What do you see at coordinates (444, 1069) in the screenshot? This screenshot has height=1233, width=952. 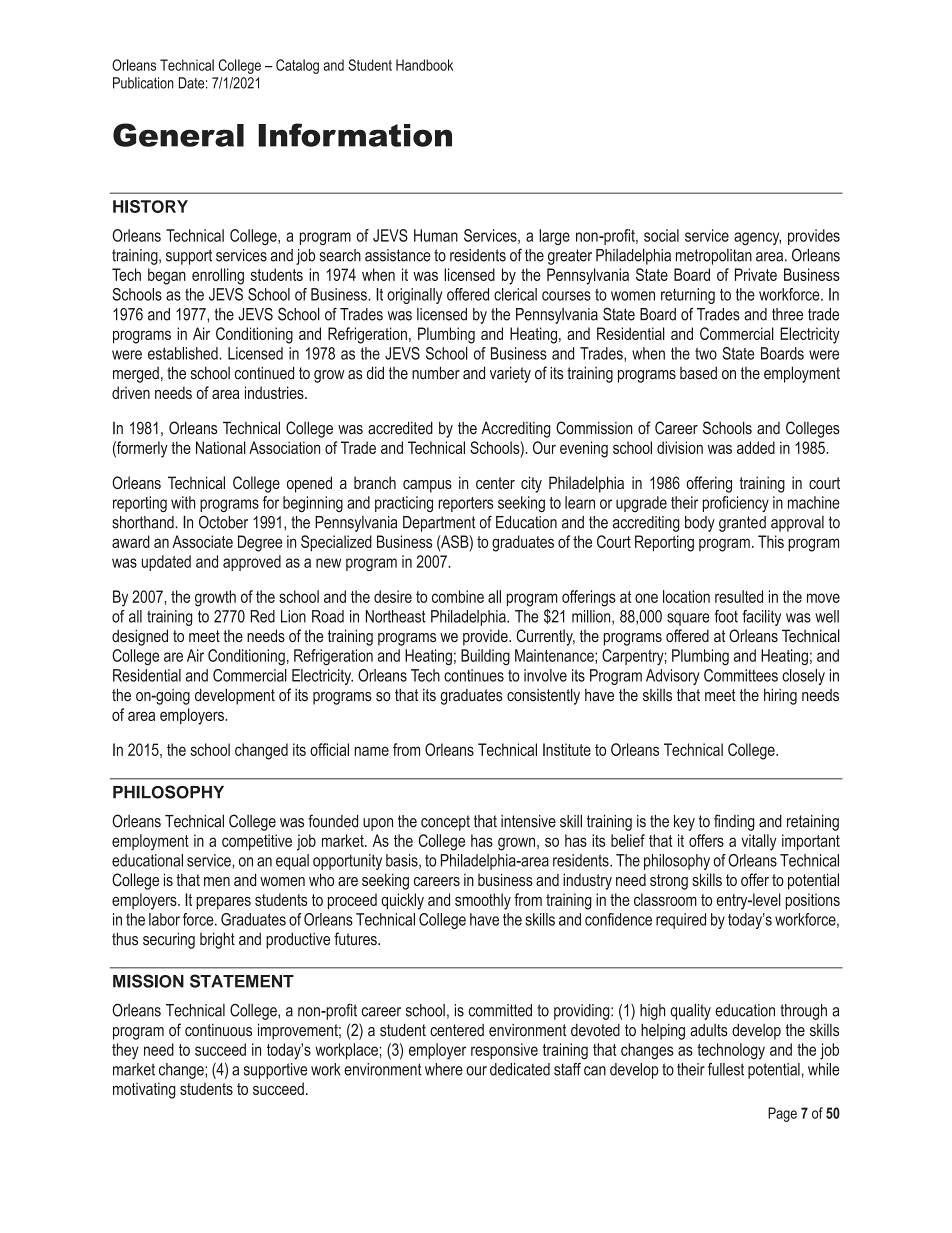 I see `where` at bounding box center [444, 1069].
